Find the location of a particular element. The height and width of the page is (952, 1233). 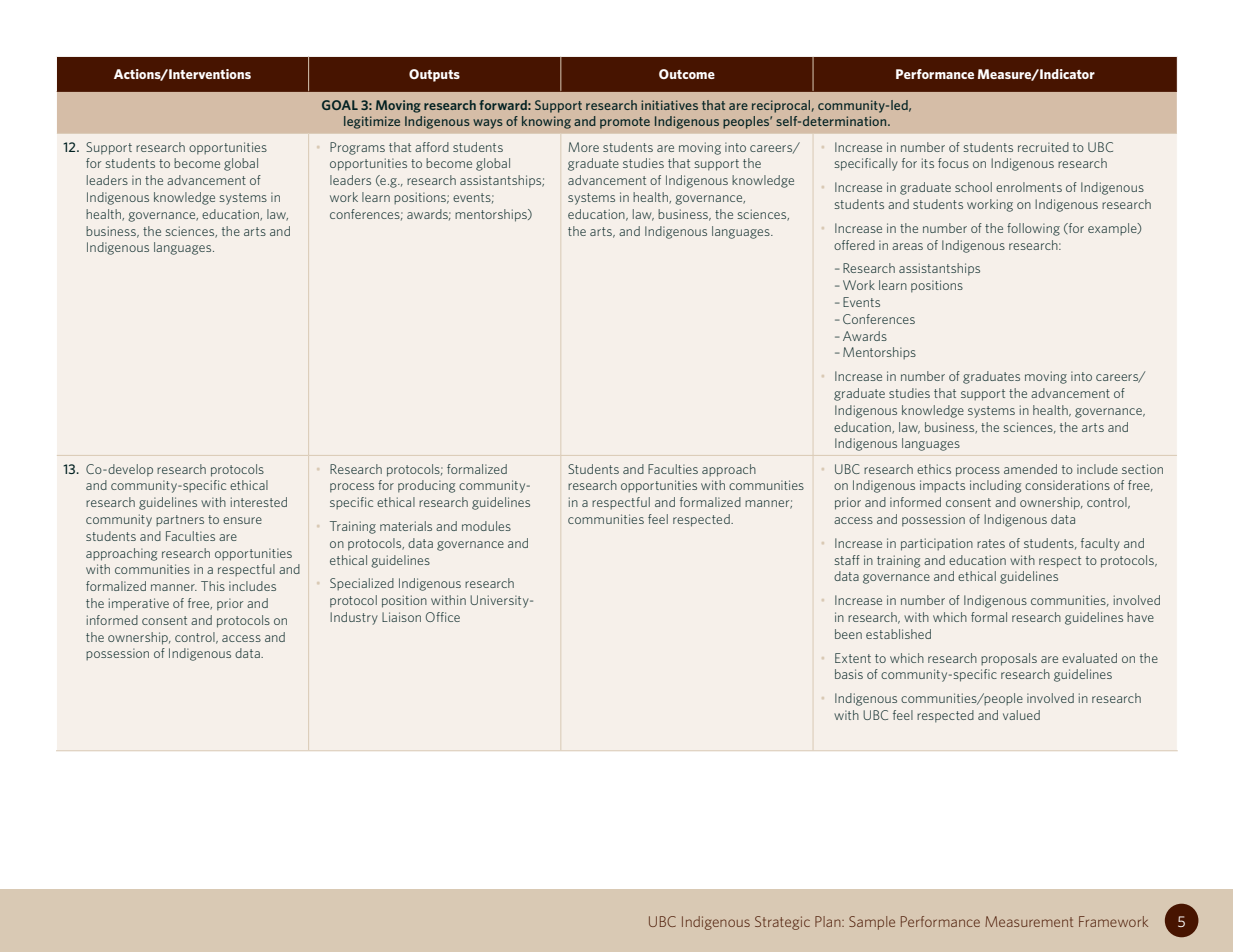

GOAL is located at coordinates (340, 105).
